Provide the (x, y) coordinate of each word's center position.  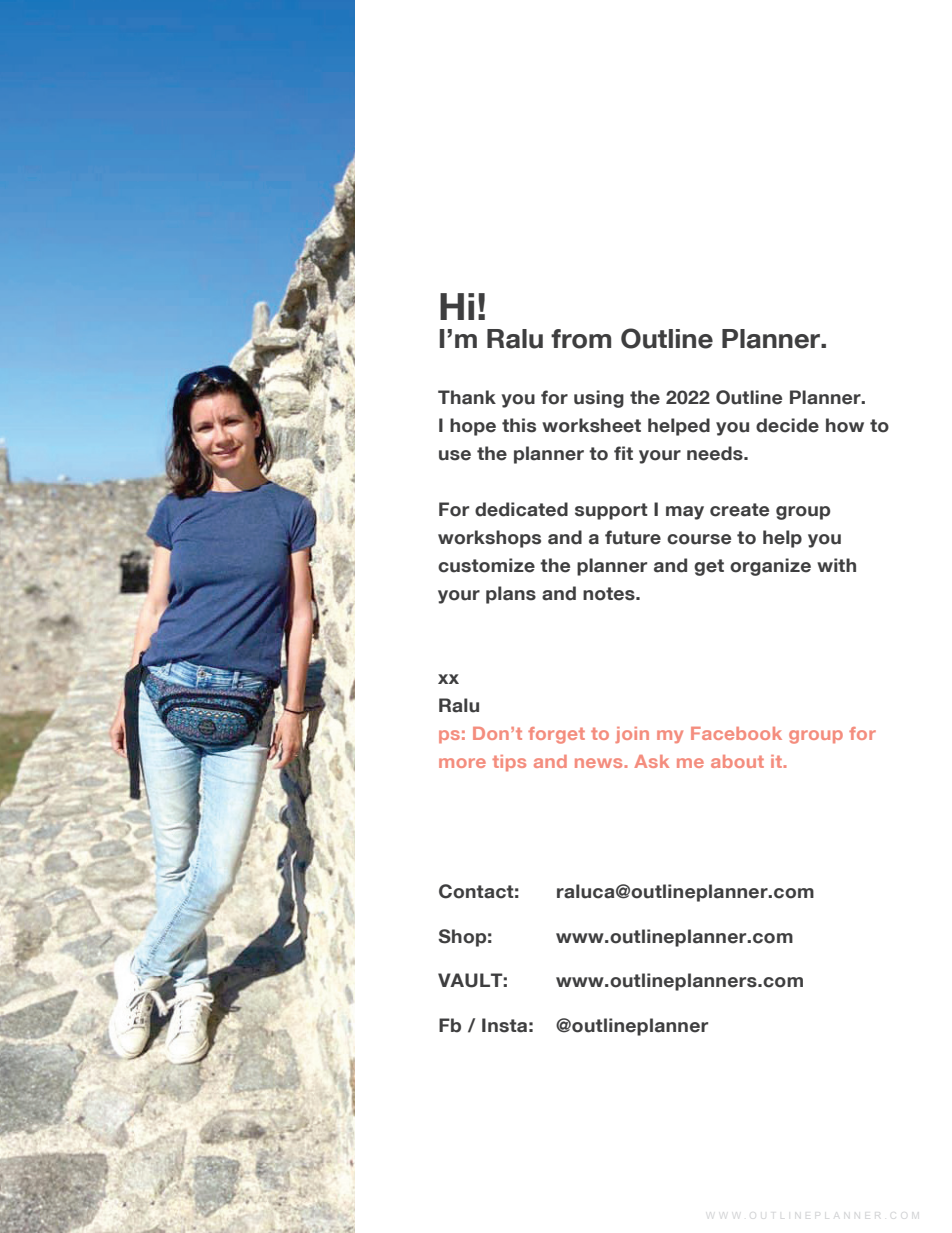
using (599, 399)
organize (770, 567)
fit (623, 453)
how (845, 425)
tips (509, 763)
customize (486, 565)
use (455, 455)
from (581, 339)
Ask (651, 761)
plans (511, 595)
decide (787, 425)
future (633, 537)
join (632, 735)
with (836, 565)
